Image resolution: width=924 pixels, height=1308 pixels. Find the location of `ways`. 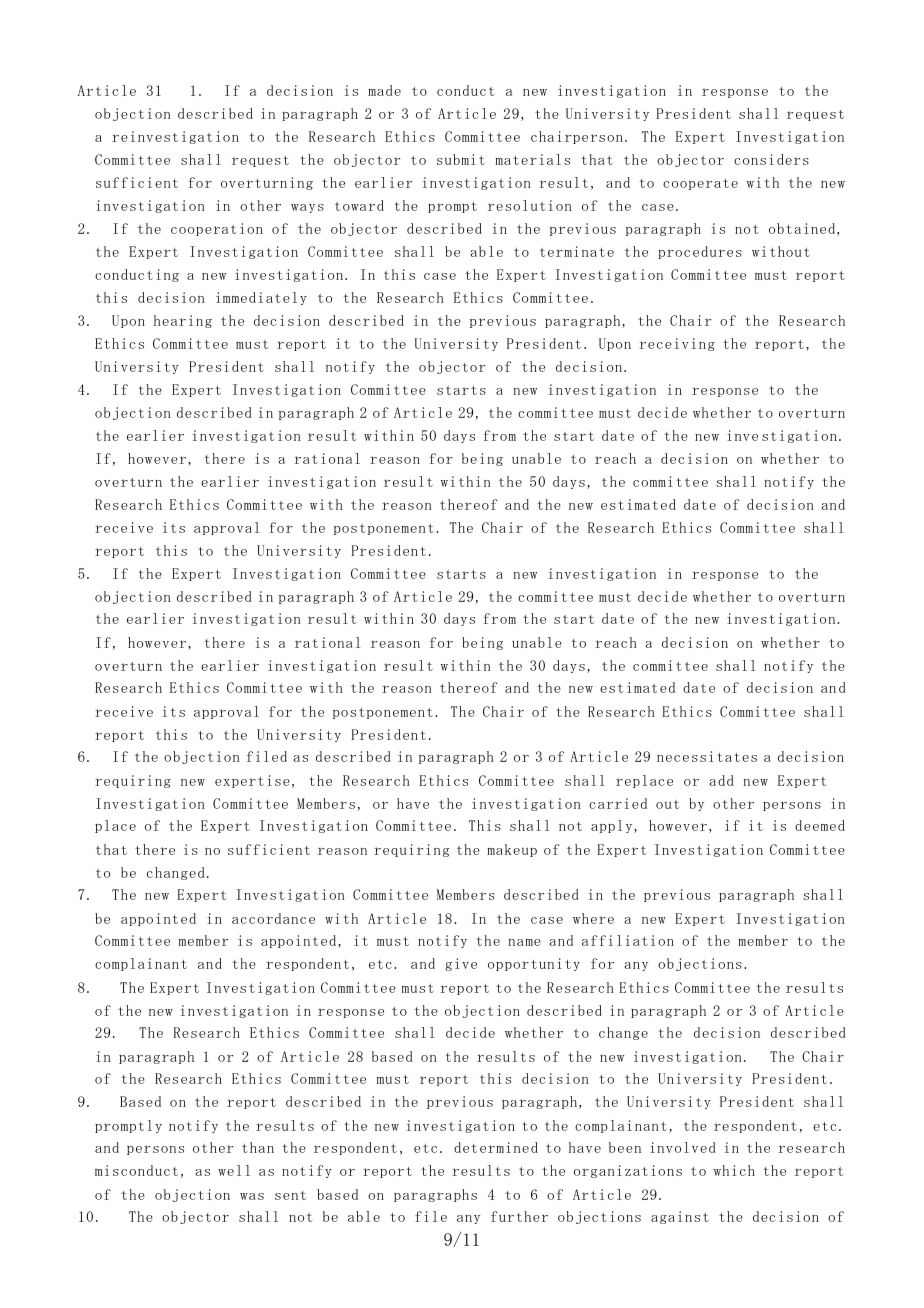

ways is located at coordinates (307, 208).
